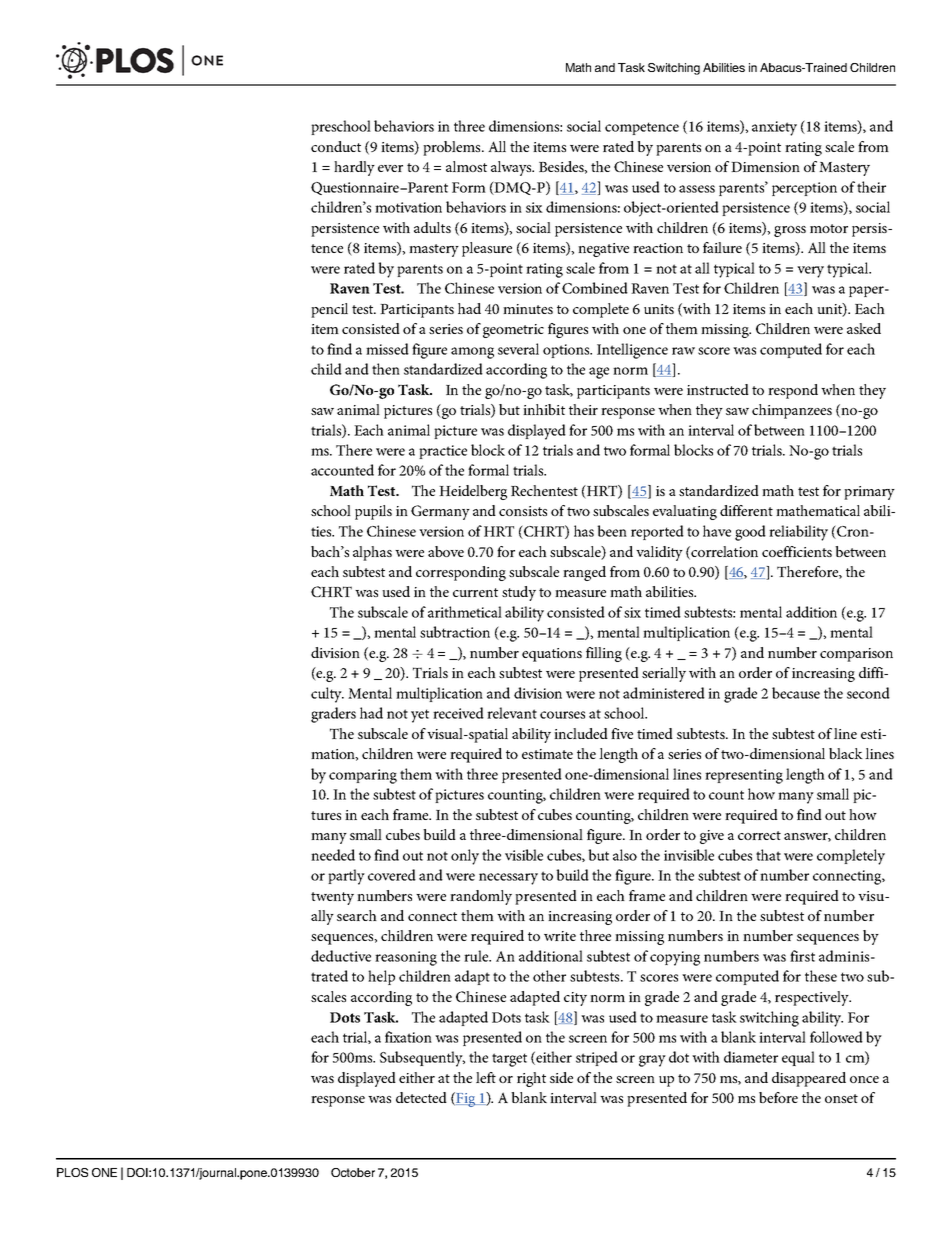 Image resolution: width=952 pixels, height=1233 pixels. Describe the element at coordinates (455, 632) in the screenshot. I see `subtraction` at that location.
